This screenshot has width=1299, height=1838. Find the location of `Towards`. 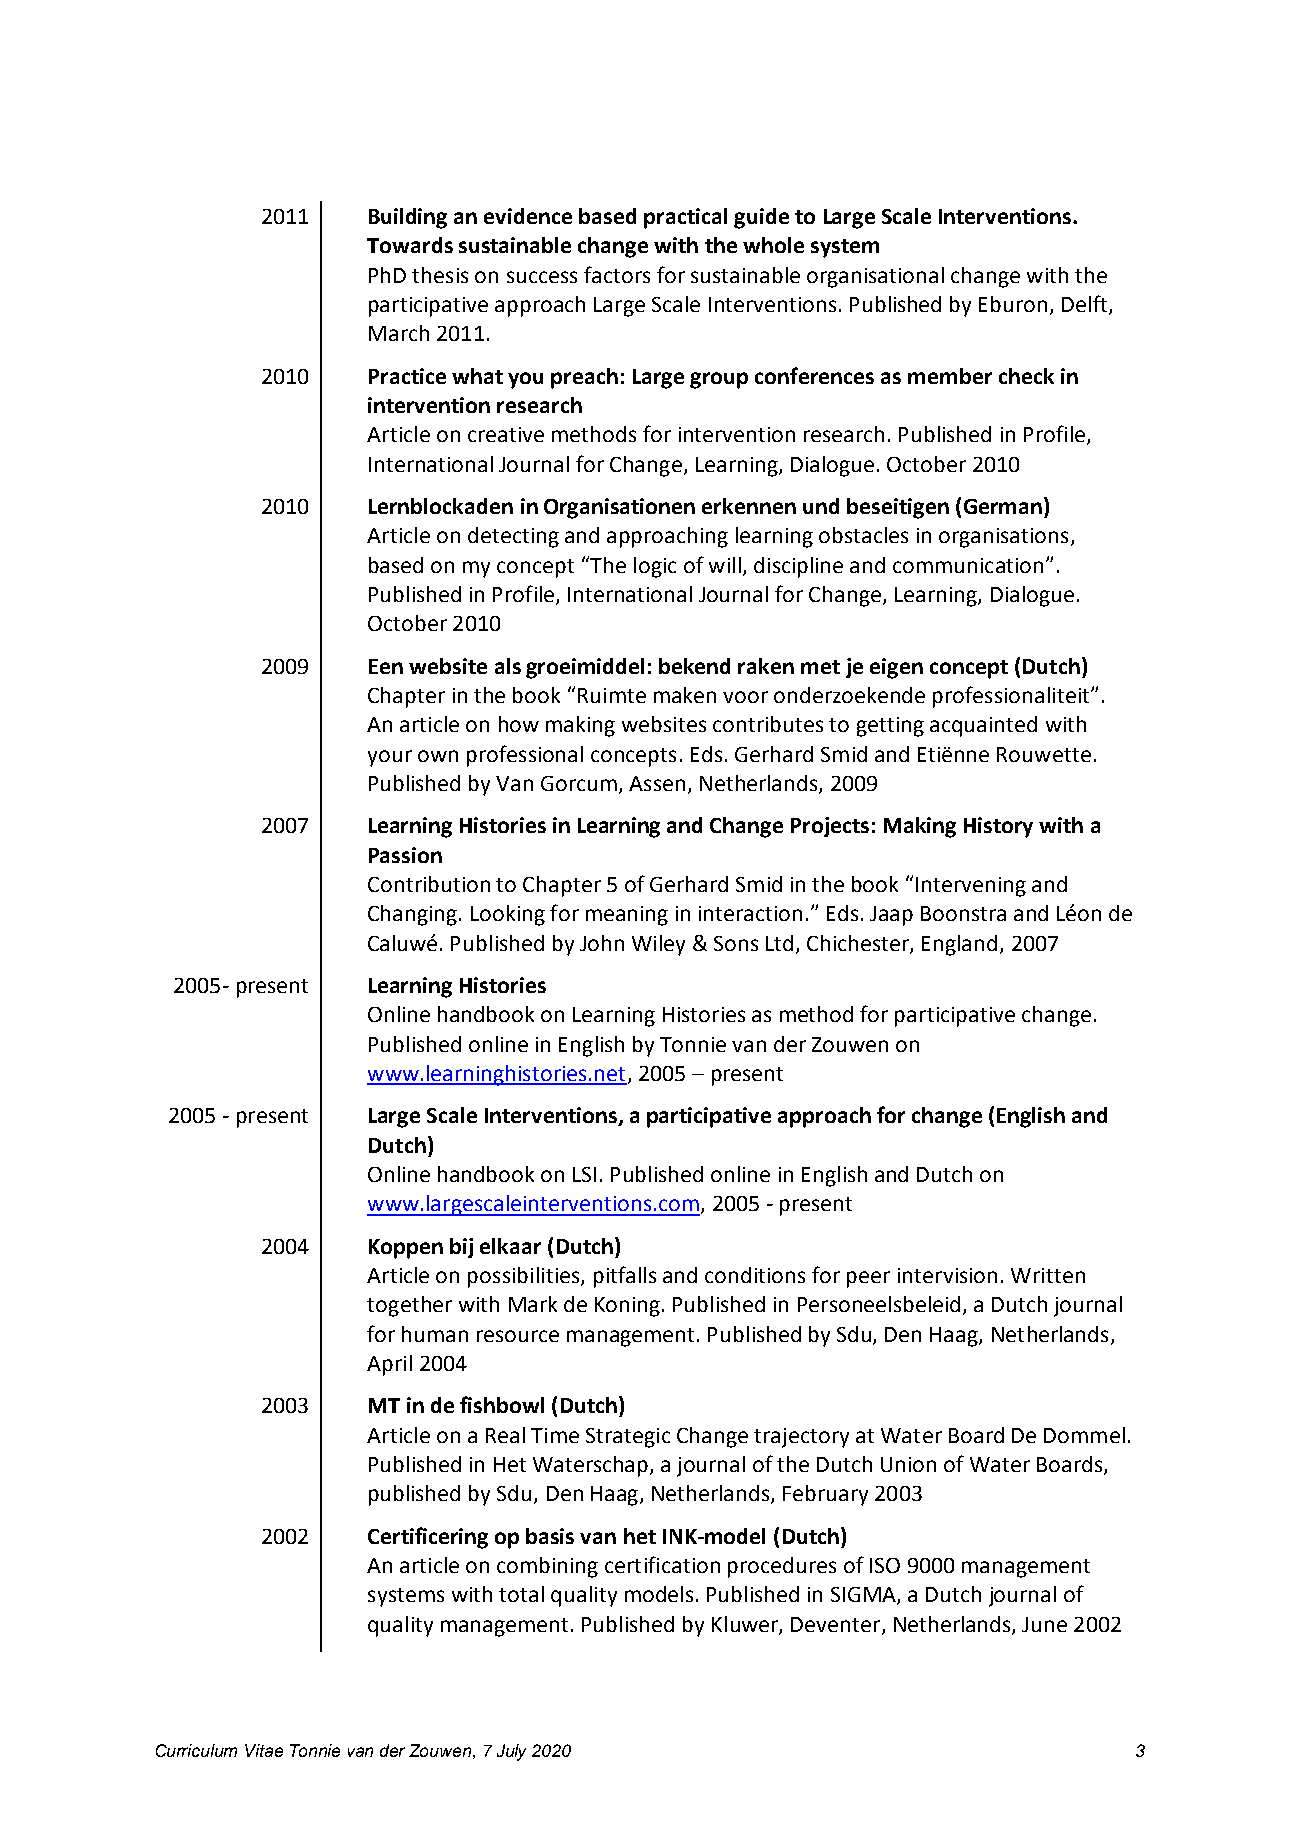

Towards is located at coordinates (410, 245).
